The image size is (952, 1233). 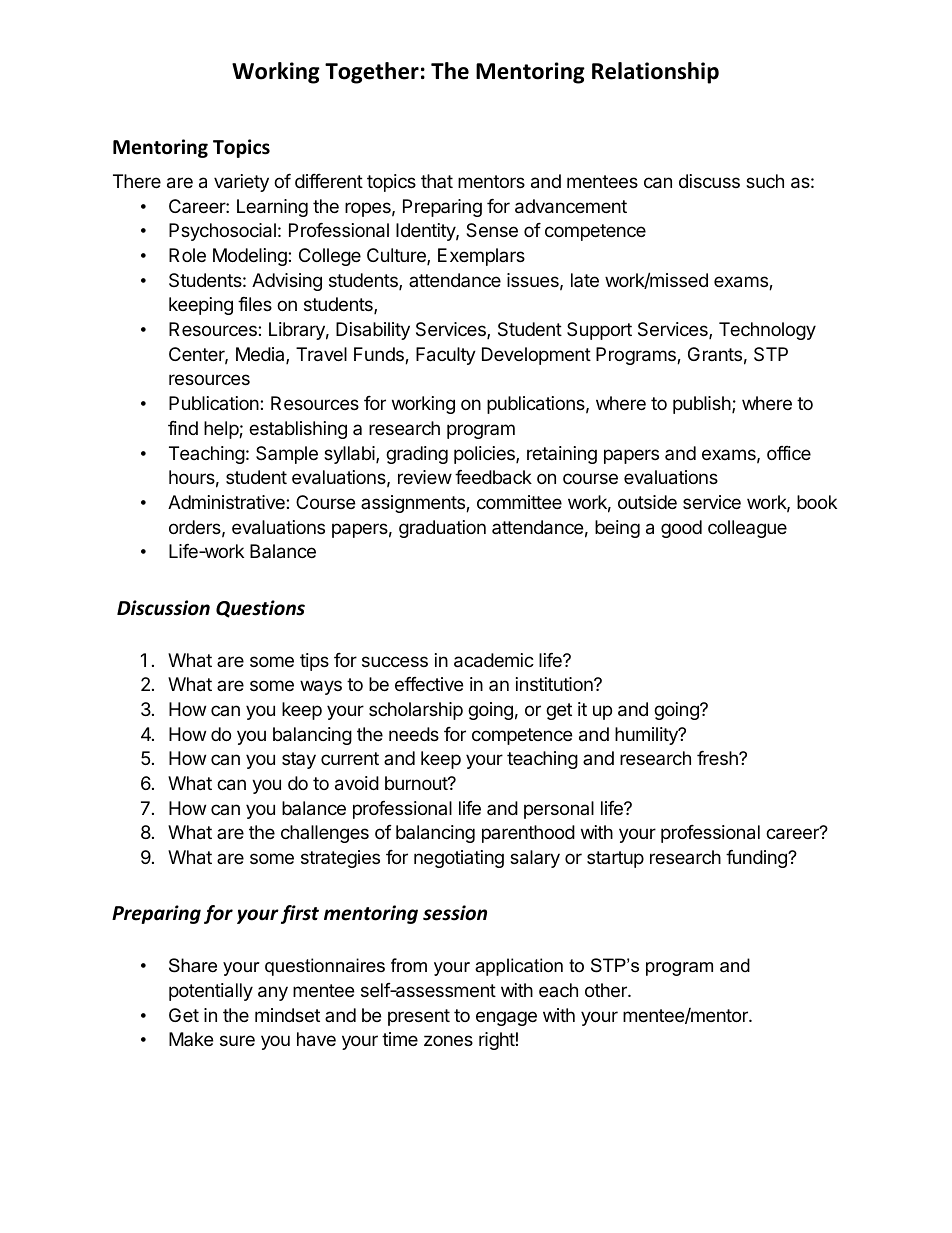 What do you see at coordinates (607, 990) in the document?
I see `other` at bounding box center [607, 990].
